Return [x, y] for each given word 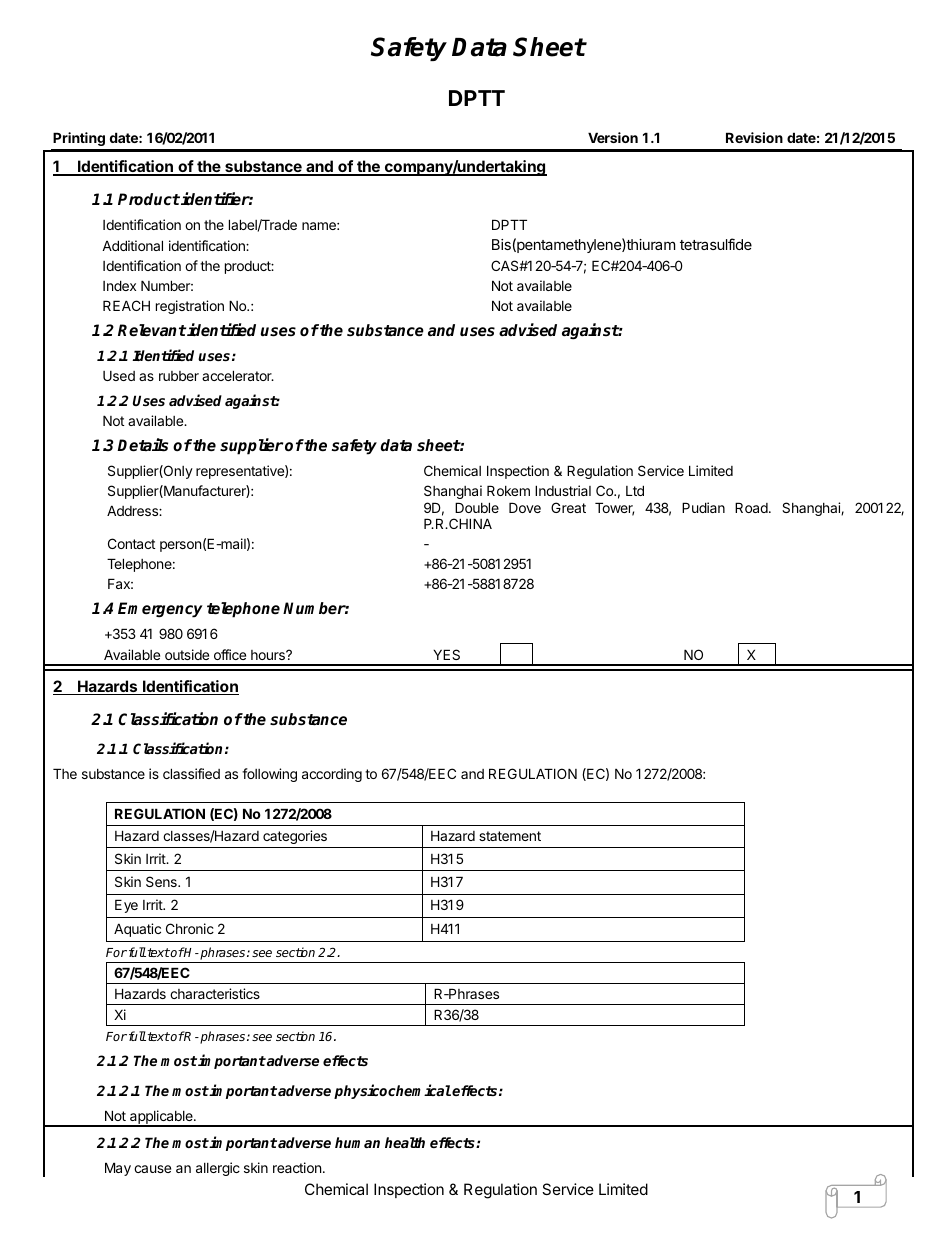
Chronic [190, 928]
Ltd [635, 490]
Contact [131, 543]
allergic [218, 1169]
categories [295, 837]
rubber [179, 376]
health [405, 1142]
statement [510, 836]
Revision [754, 137]
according [332, 775]
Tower [614, 509]
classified [191, 773]
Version [613, 137]
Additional [132, 245]
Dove [525, 507]
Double [477, 507]
